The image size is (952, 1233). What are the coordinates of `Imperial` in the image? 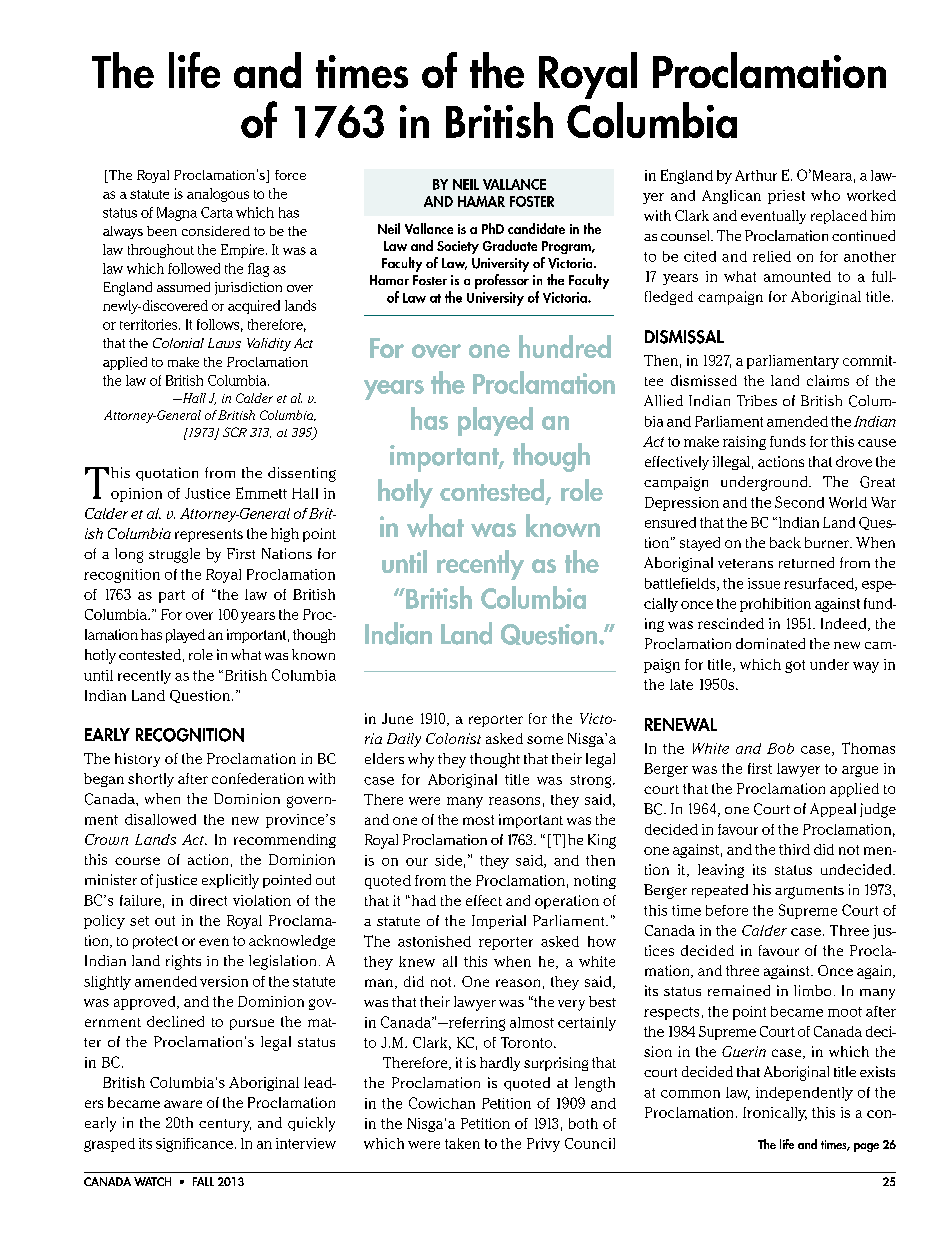 It's located at (499, 922).
